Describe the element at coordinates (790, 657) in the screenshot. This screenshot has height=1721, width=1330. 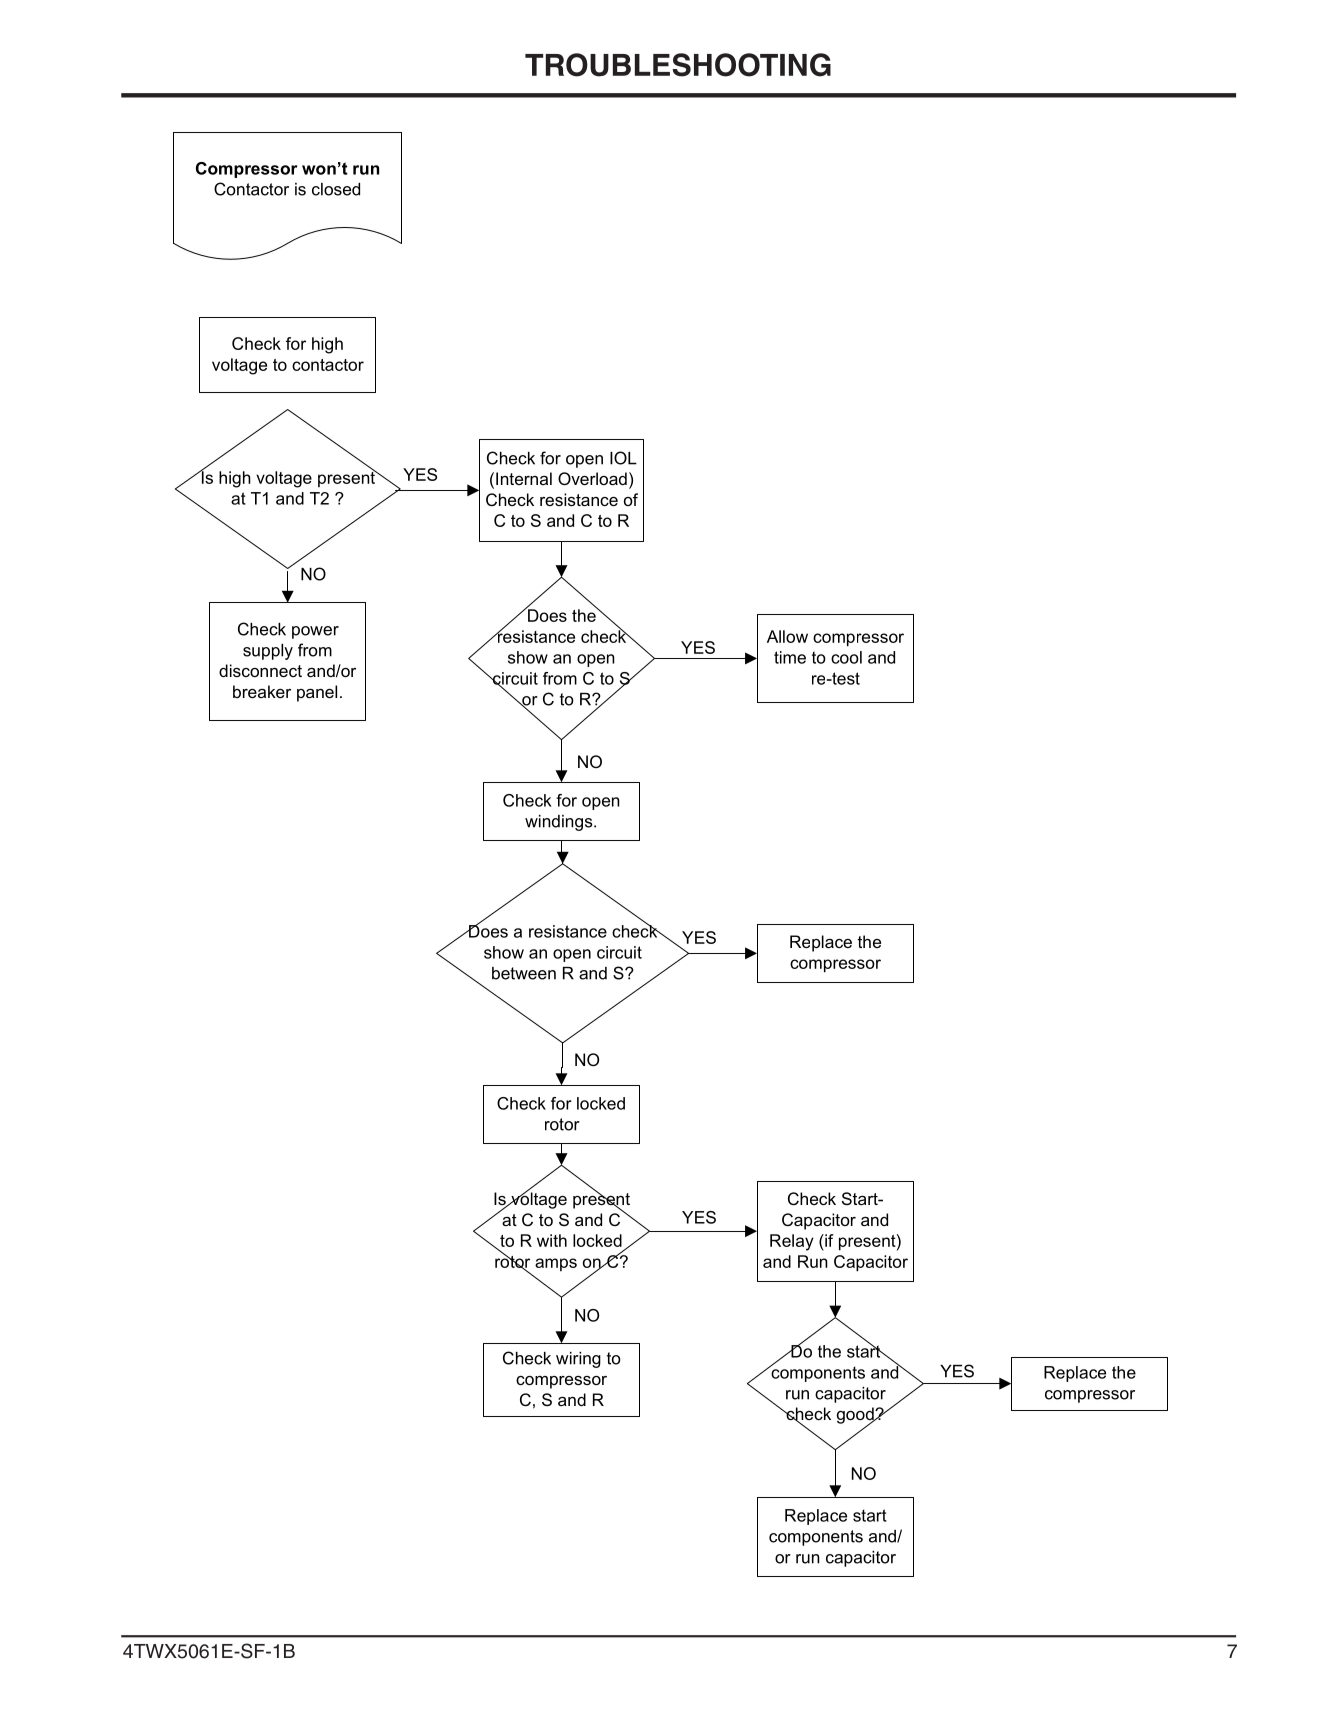
I see `time` at that location.
